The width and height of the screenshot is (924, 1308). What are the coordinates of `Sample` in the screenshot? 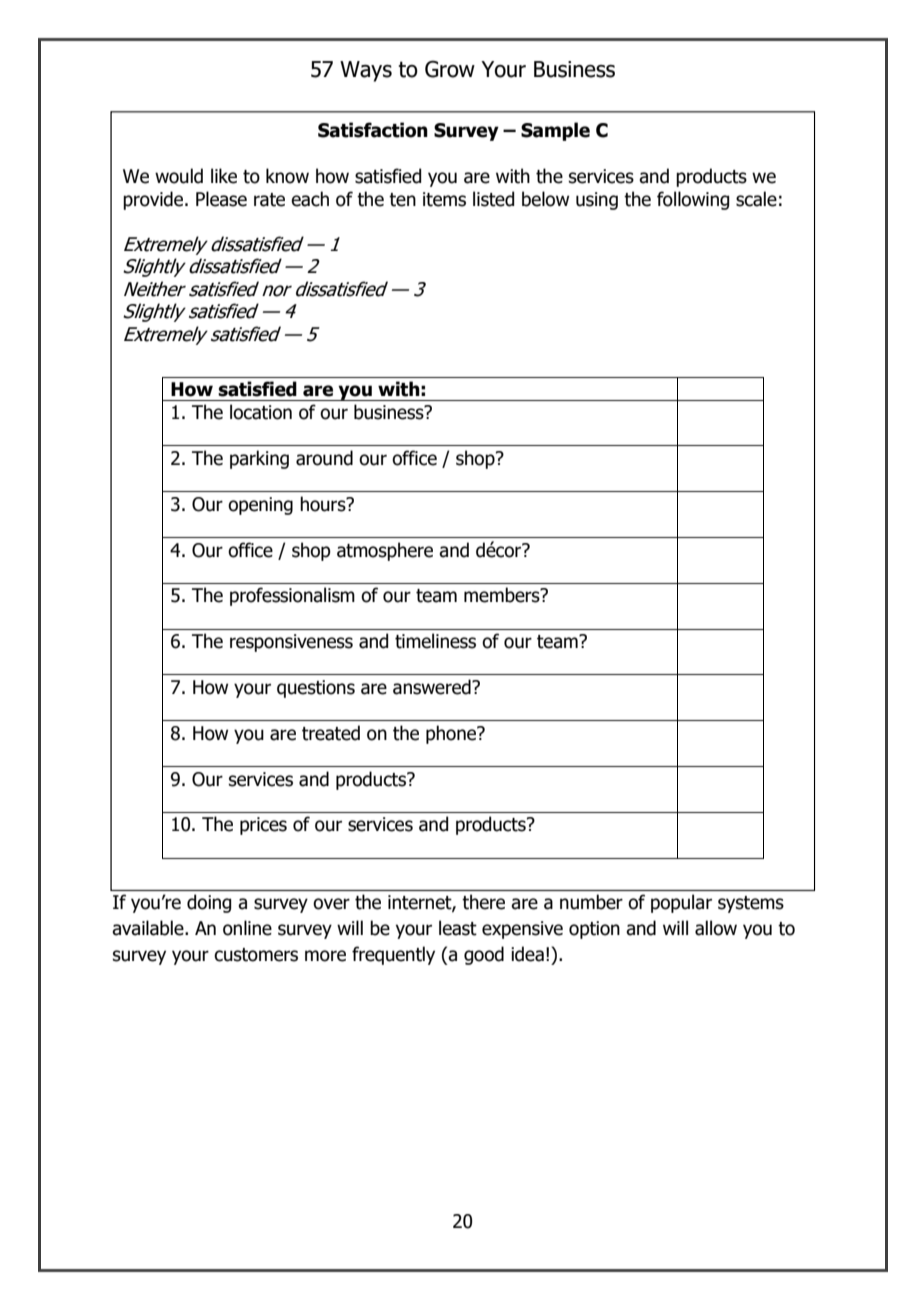 It's located at (555, 131).
